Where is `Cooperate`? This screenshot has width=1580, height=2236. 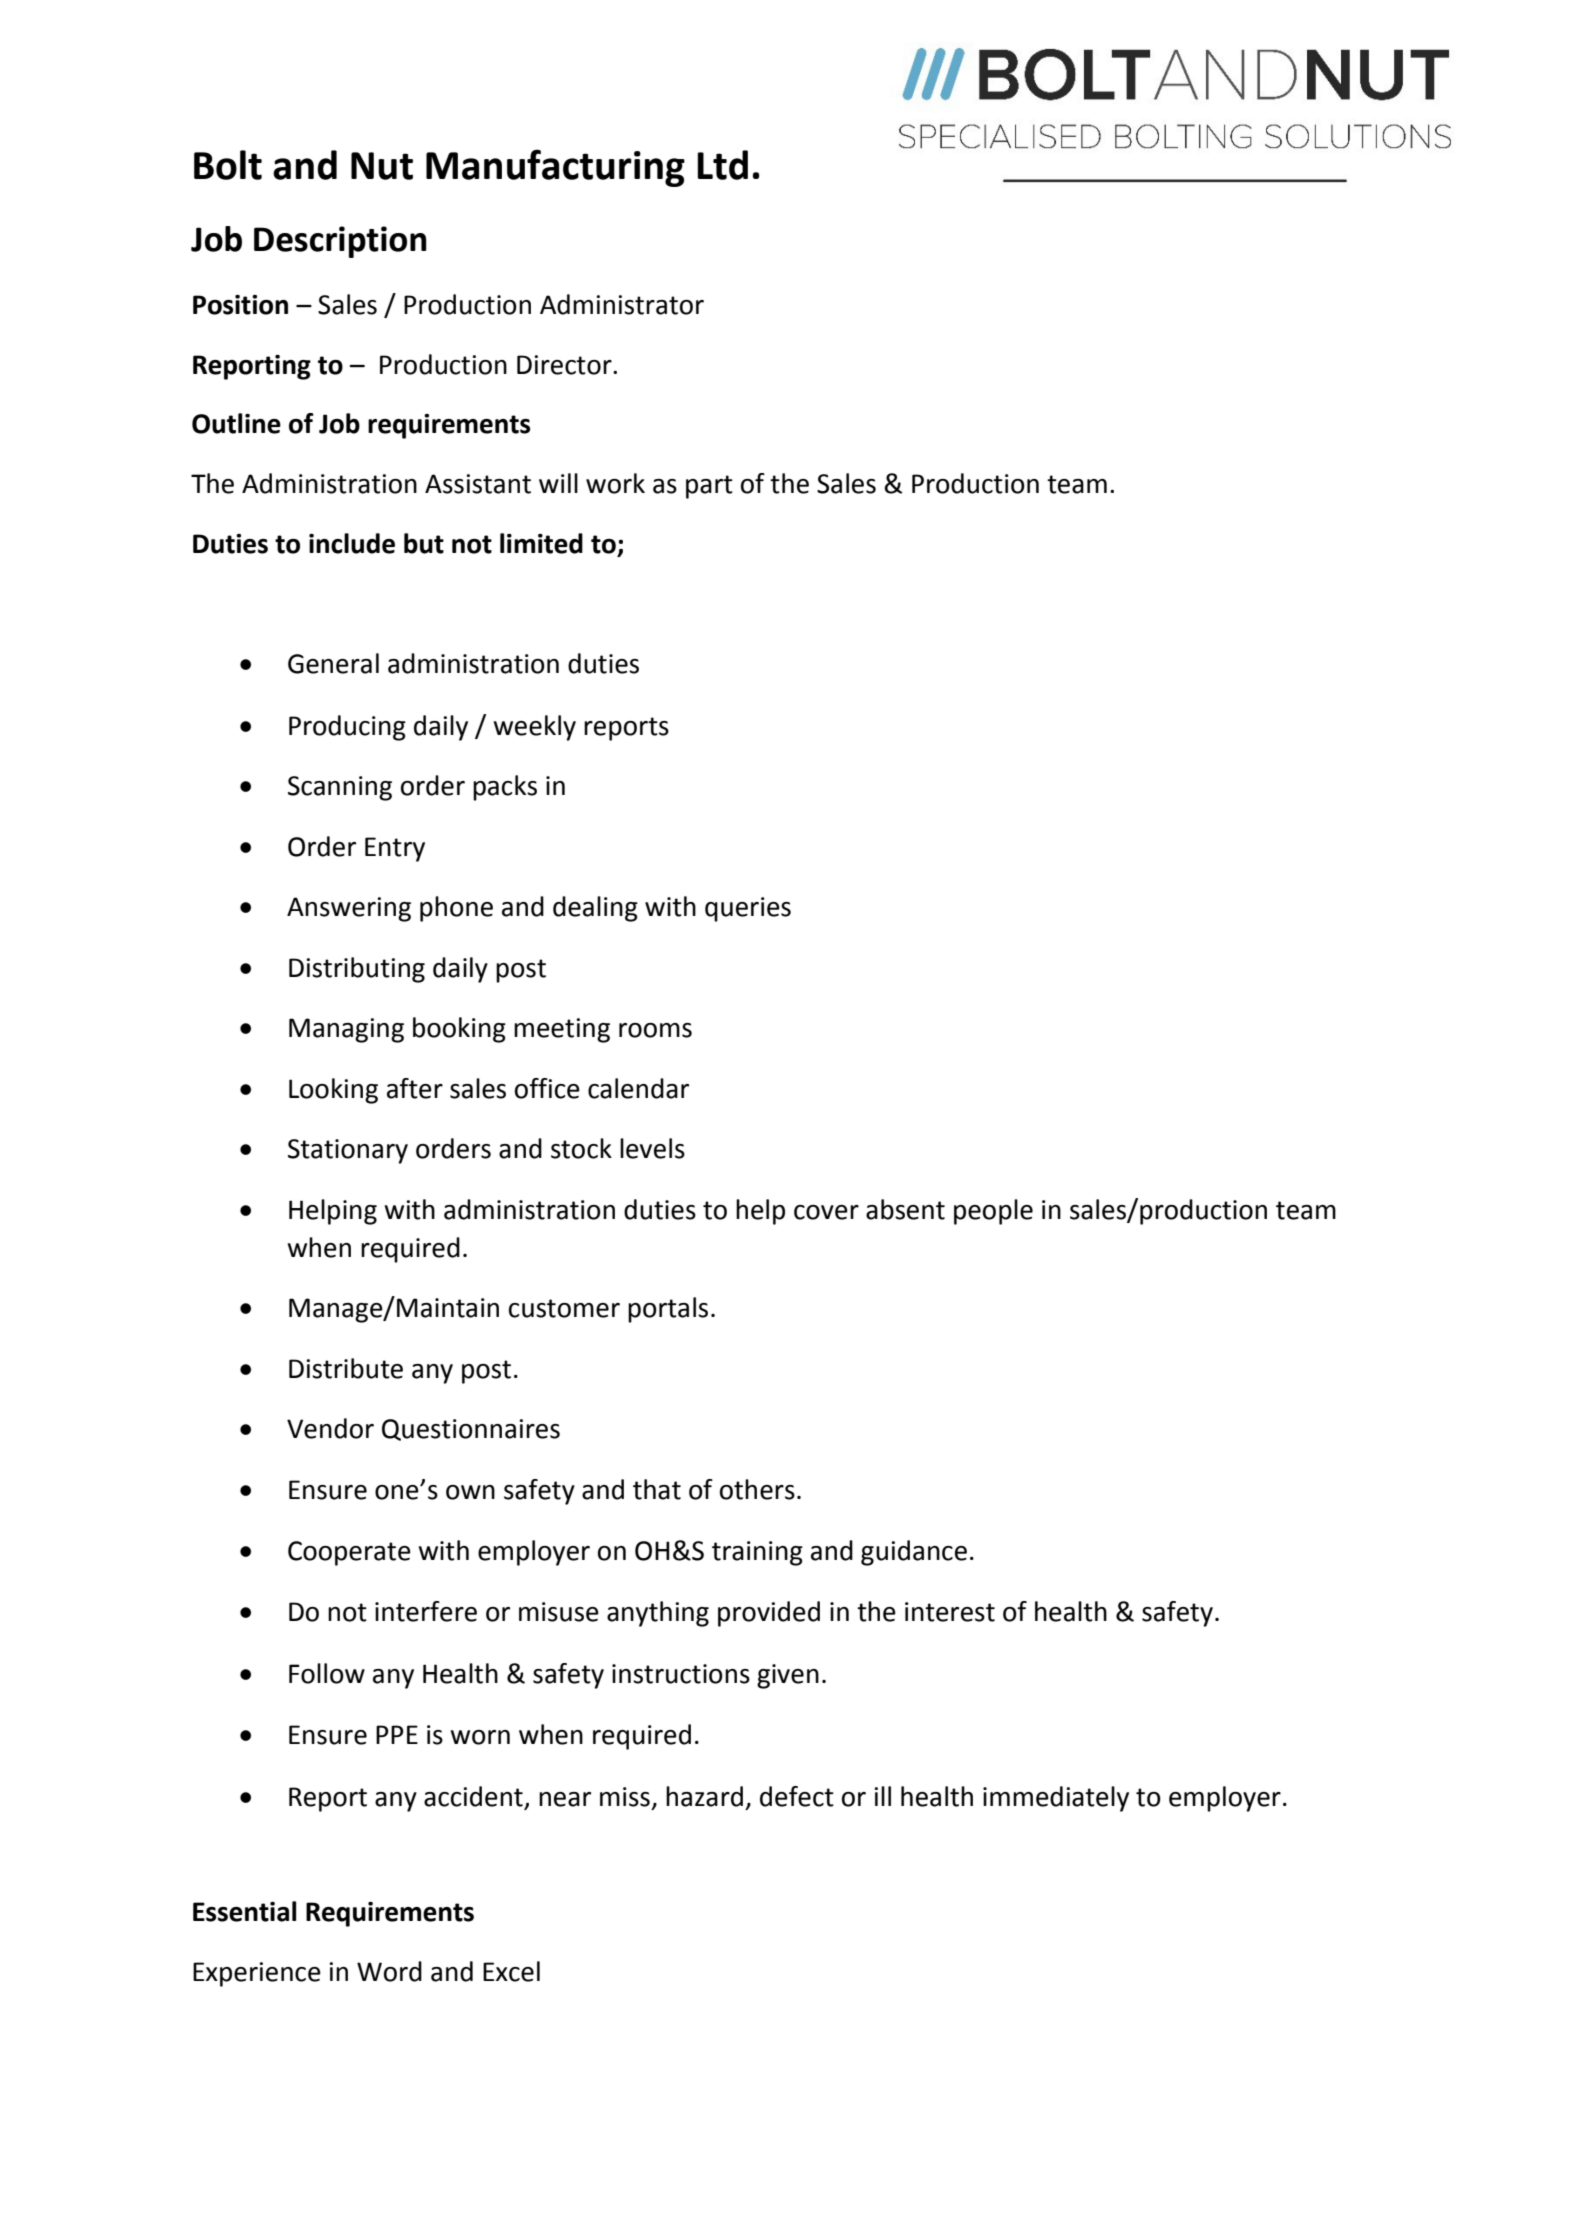
Cooperate is located at coordinates (349, 1553).
